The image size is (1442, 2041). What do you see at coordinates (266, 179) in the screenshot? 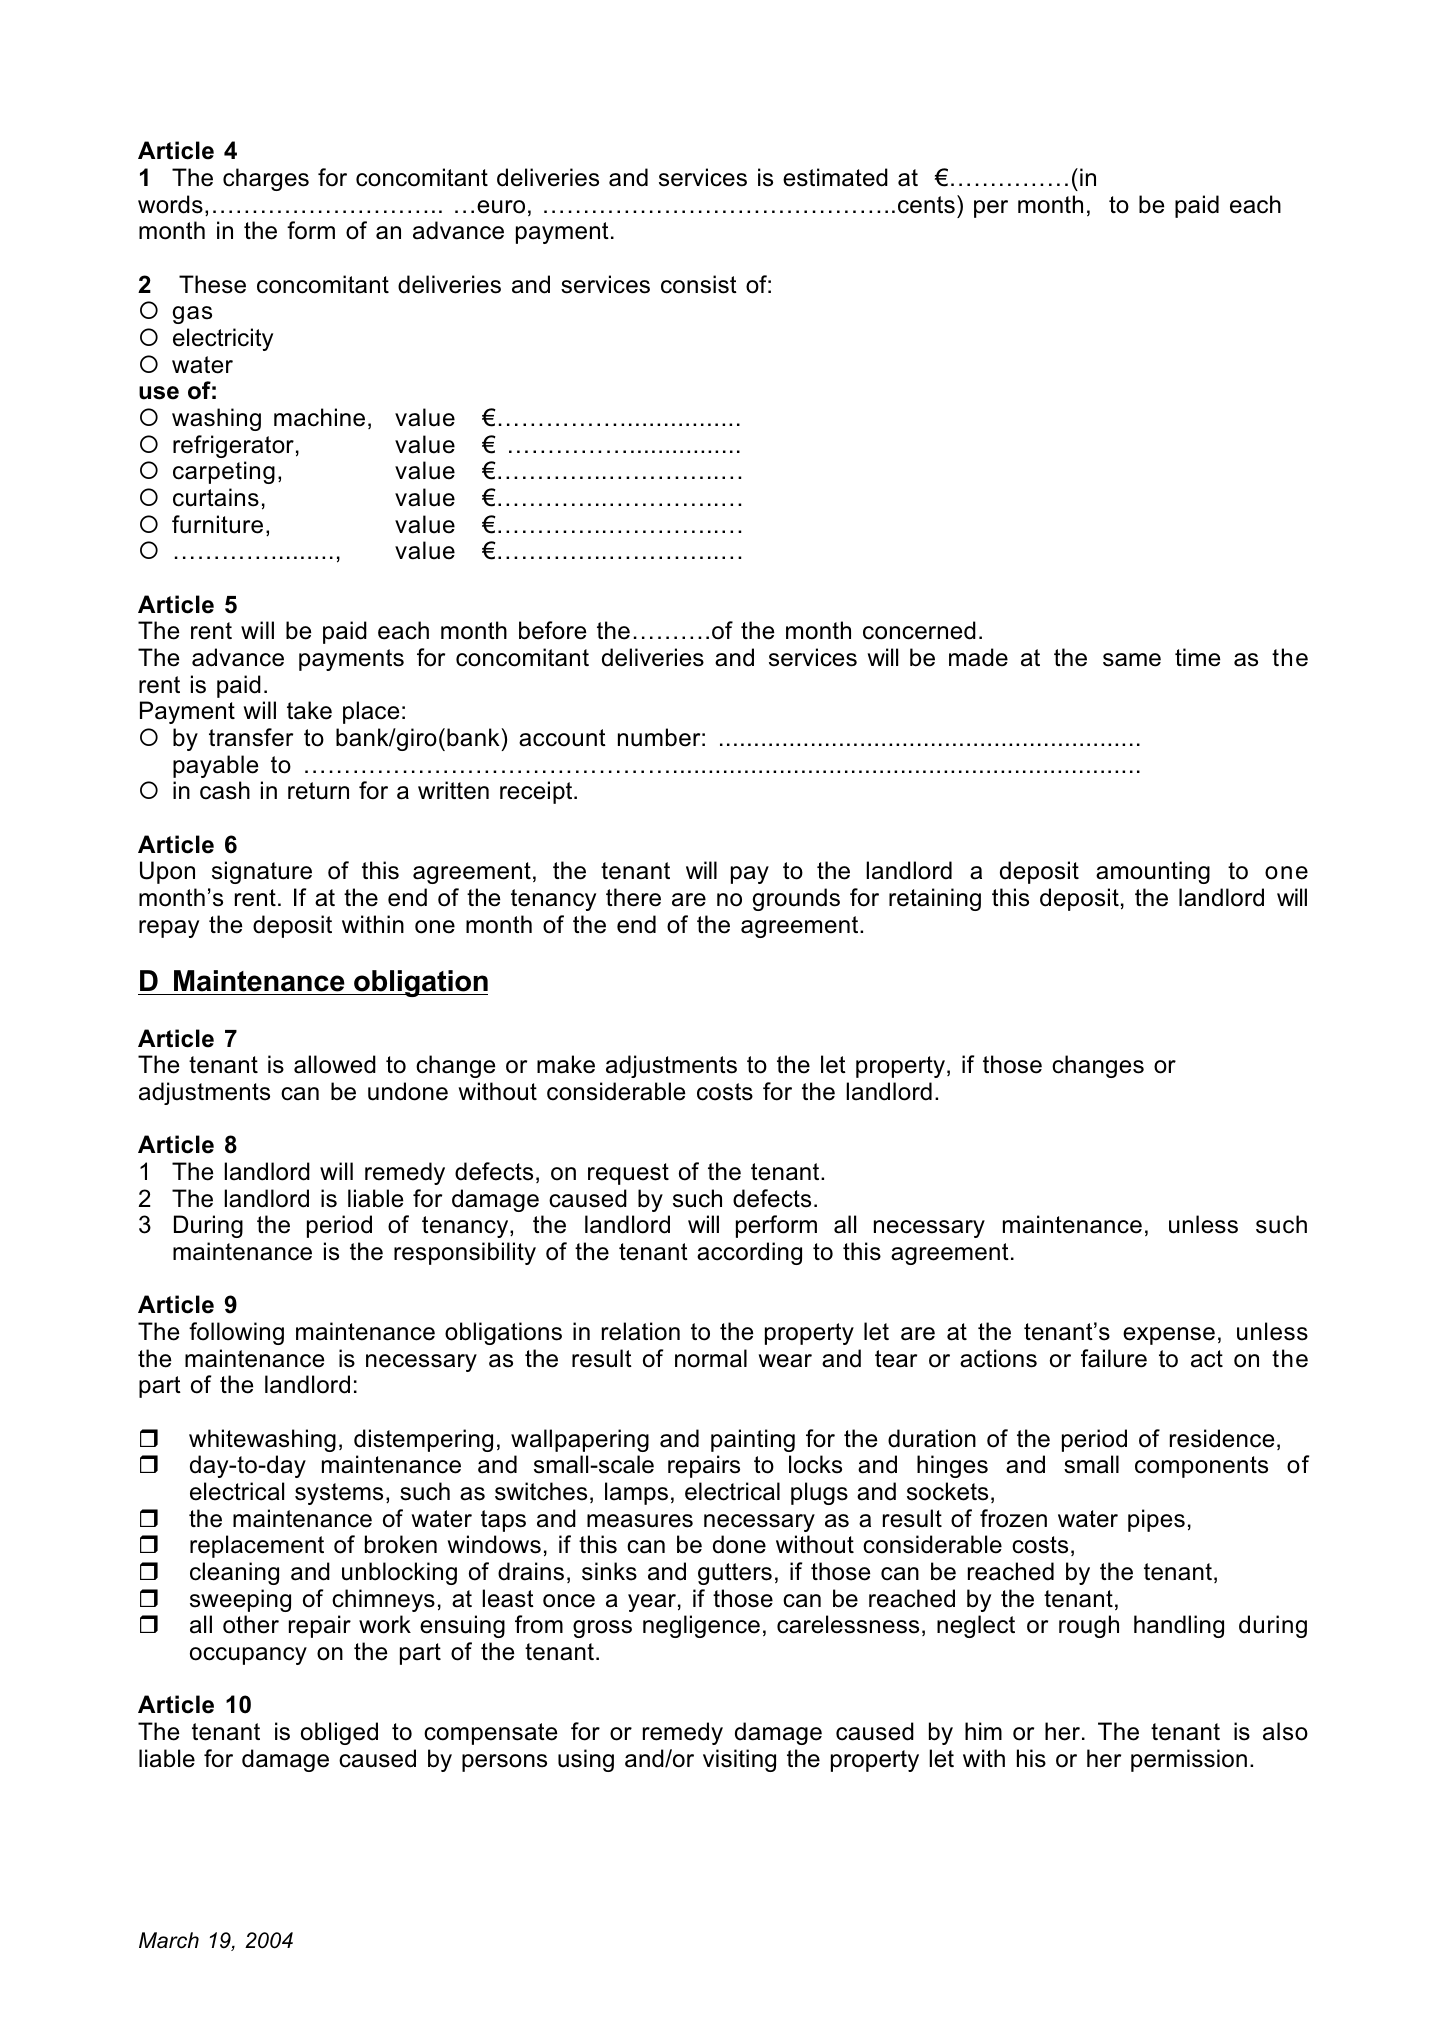
I see `charges` at bounding box center [266, 179].
